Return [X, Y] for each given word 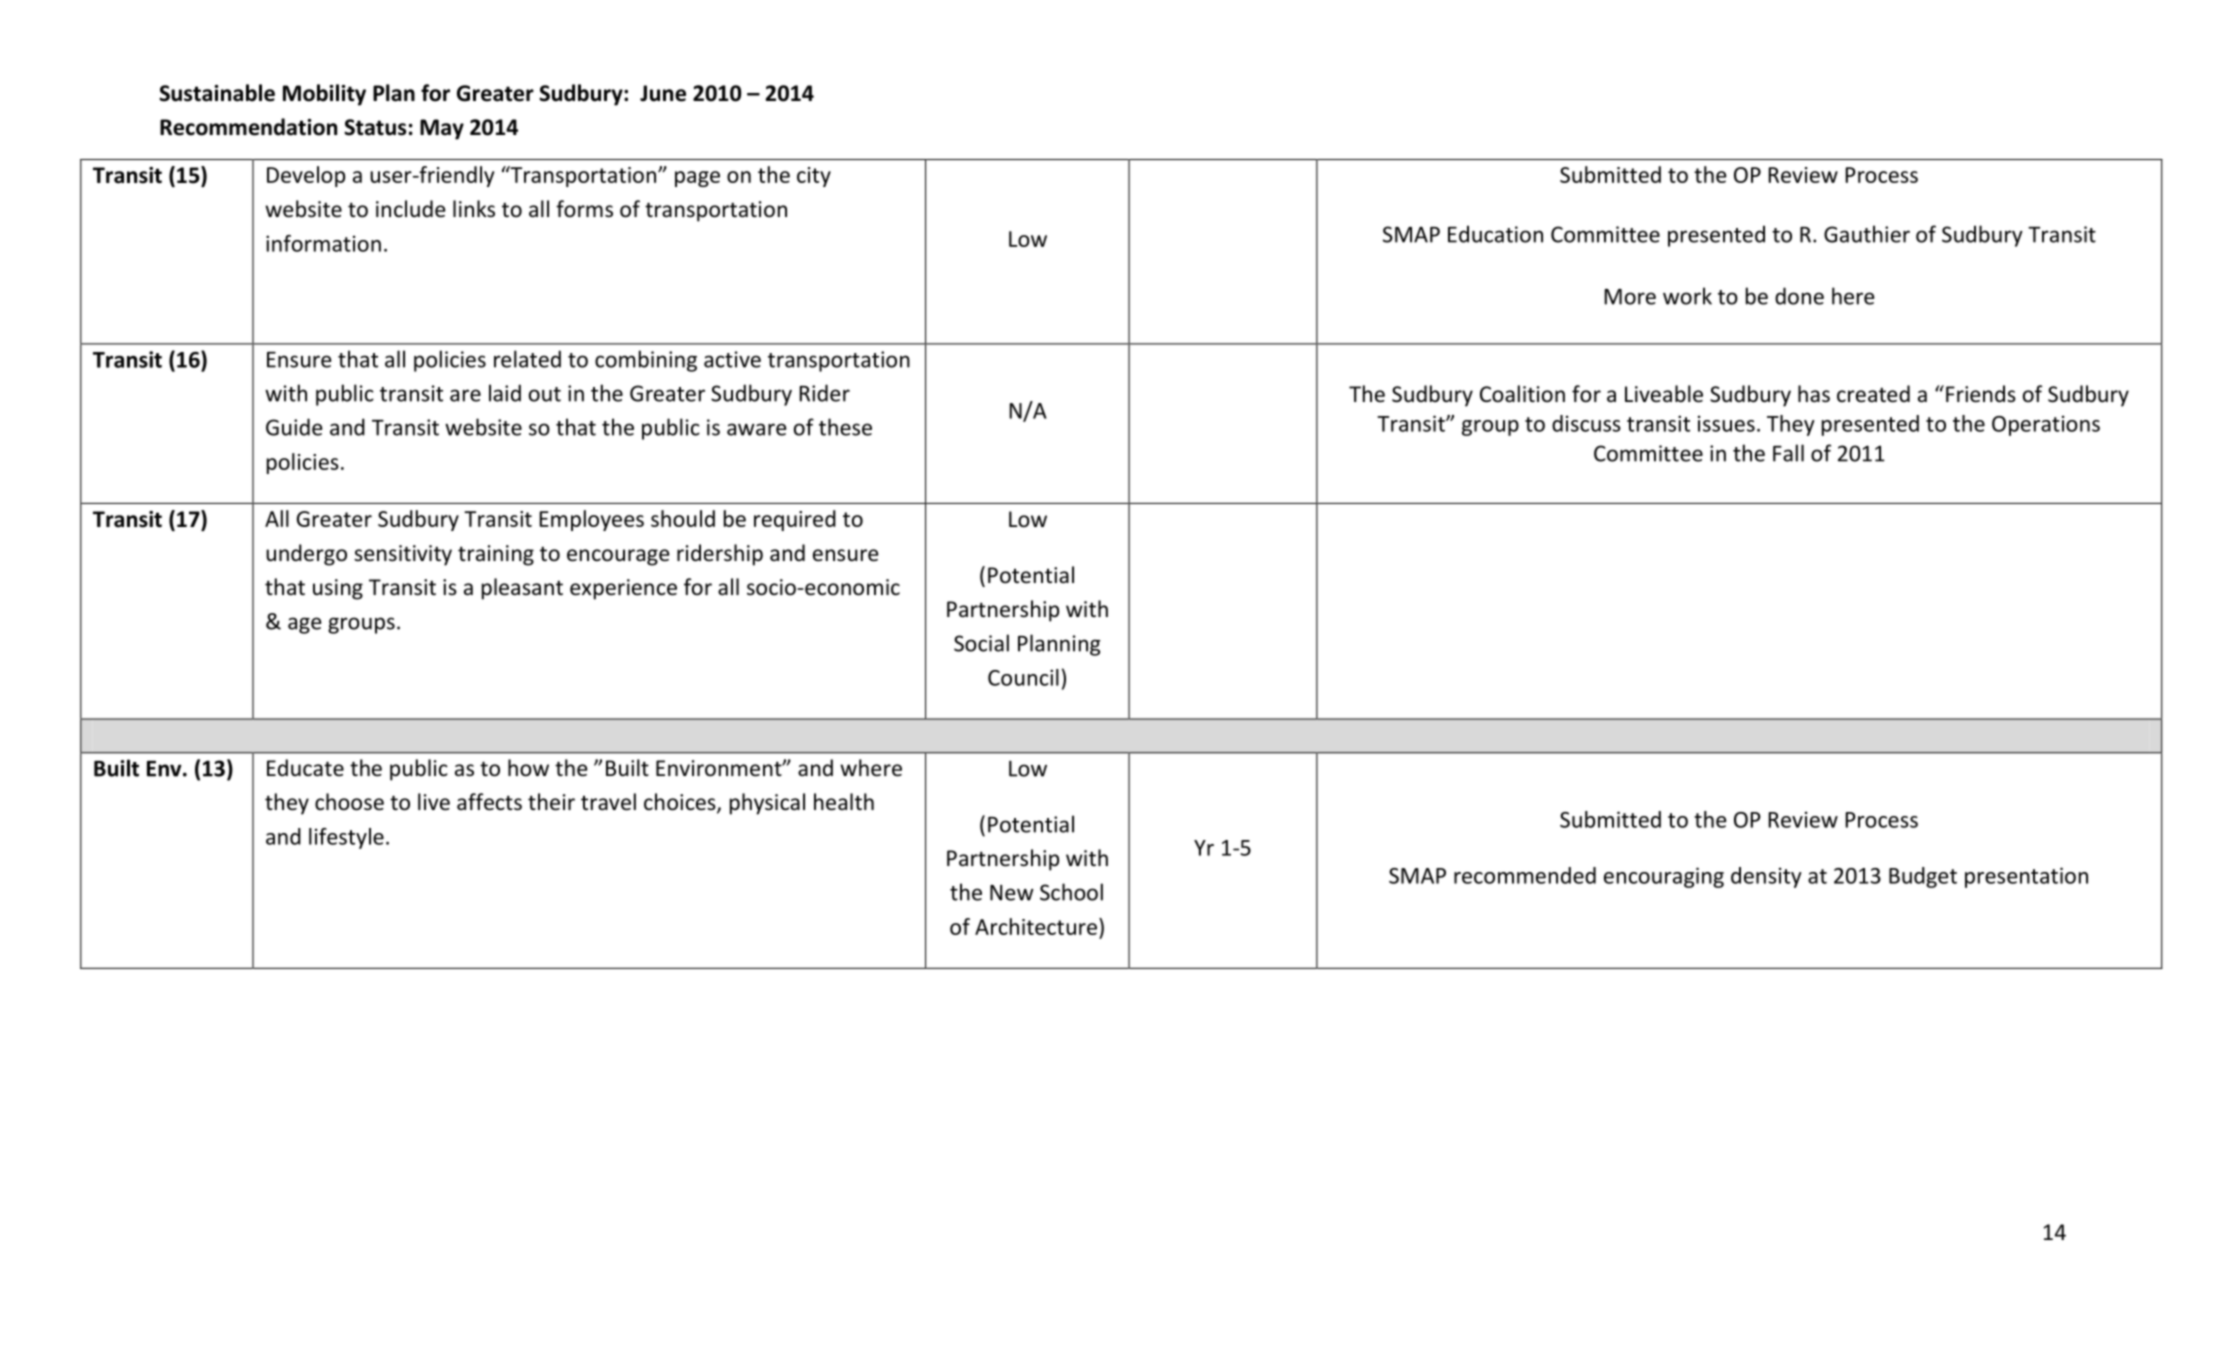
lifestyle [346, 838]
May [442, 129]
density [1766, 877]
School [1071, 892]
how [528, 768]
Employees [591, 520]
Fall [1788, 453]
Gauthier [1867, 234]
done [1799, 296]
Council [1023, 677]
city [814, 177]
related [527, 359]
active [732, 359]
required [795, 520]
